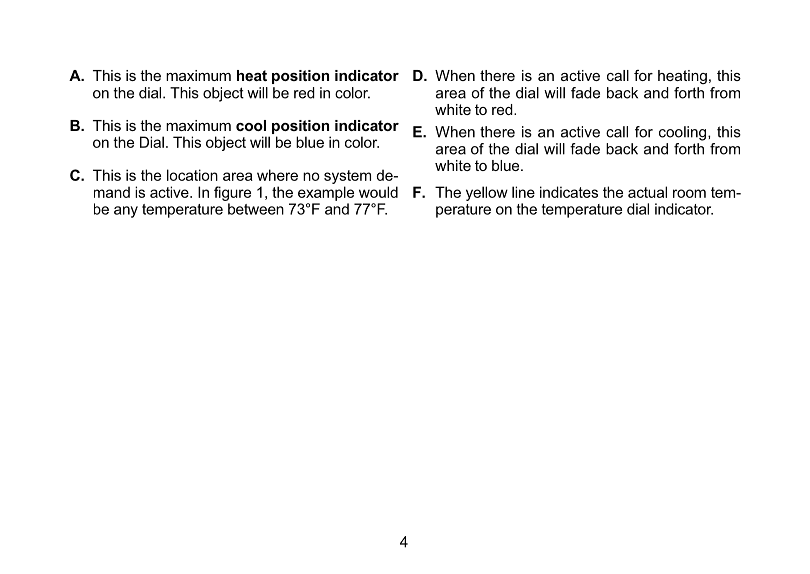 This image has height=574, width=810. I want to click on figure, so click(232, 195).
